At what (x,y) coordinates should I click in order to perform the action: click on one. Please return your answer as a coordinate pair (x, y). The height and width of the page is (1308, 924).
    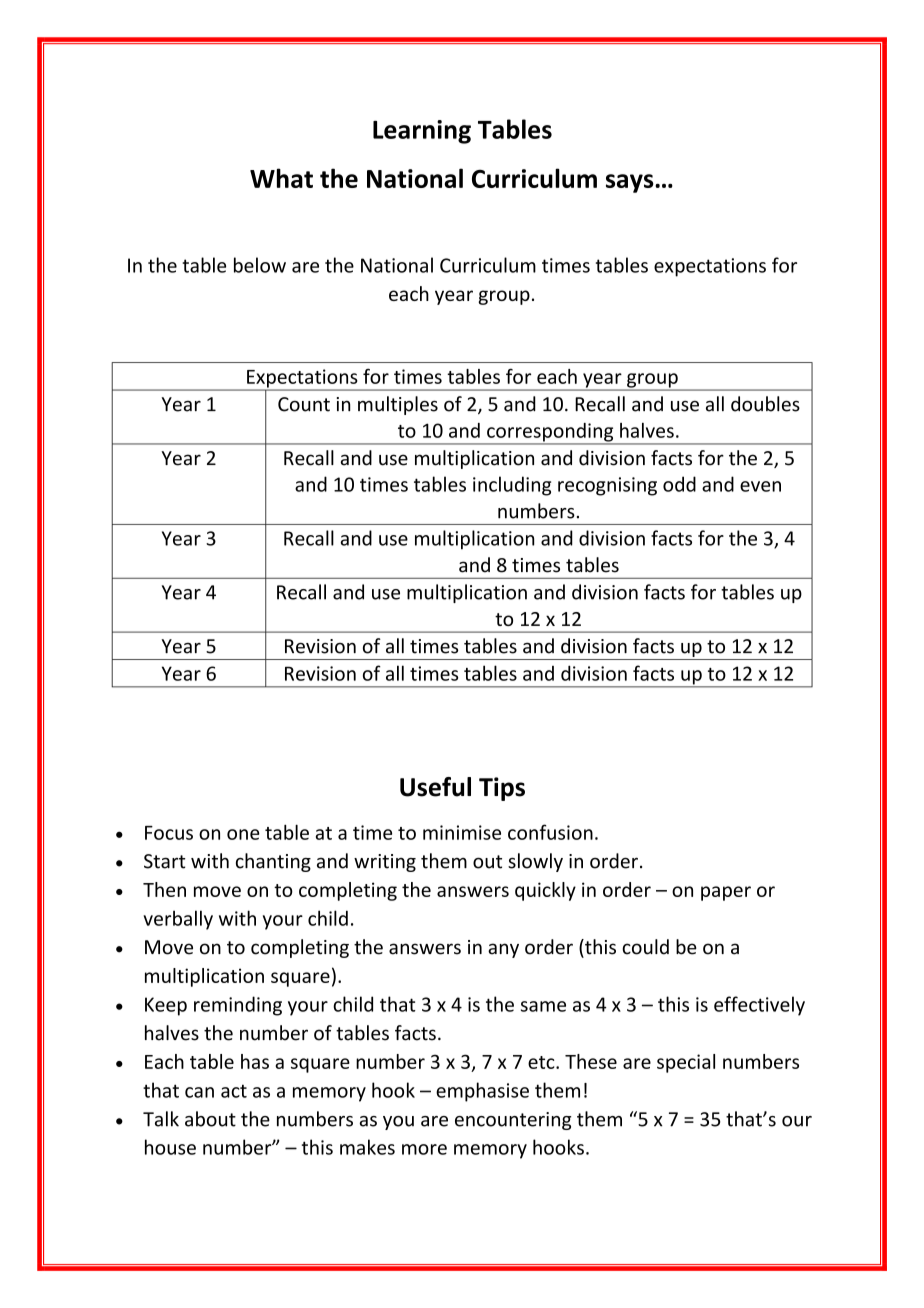
    Looking at the image, I should click on (243, 834).
